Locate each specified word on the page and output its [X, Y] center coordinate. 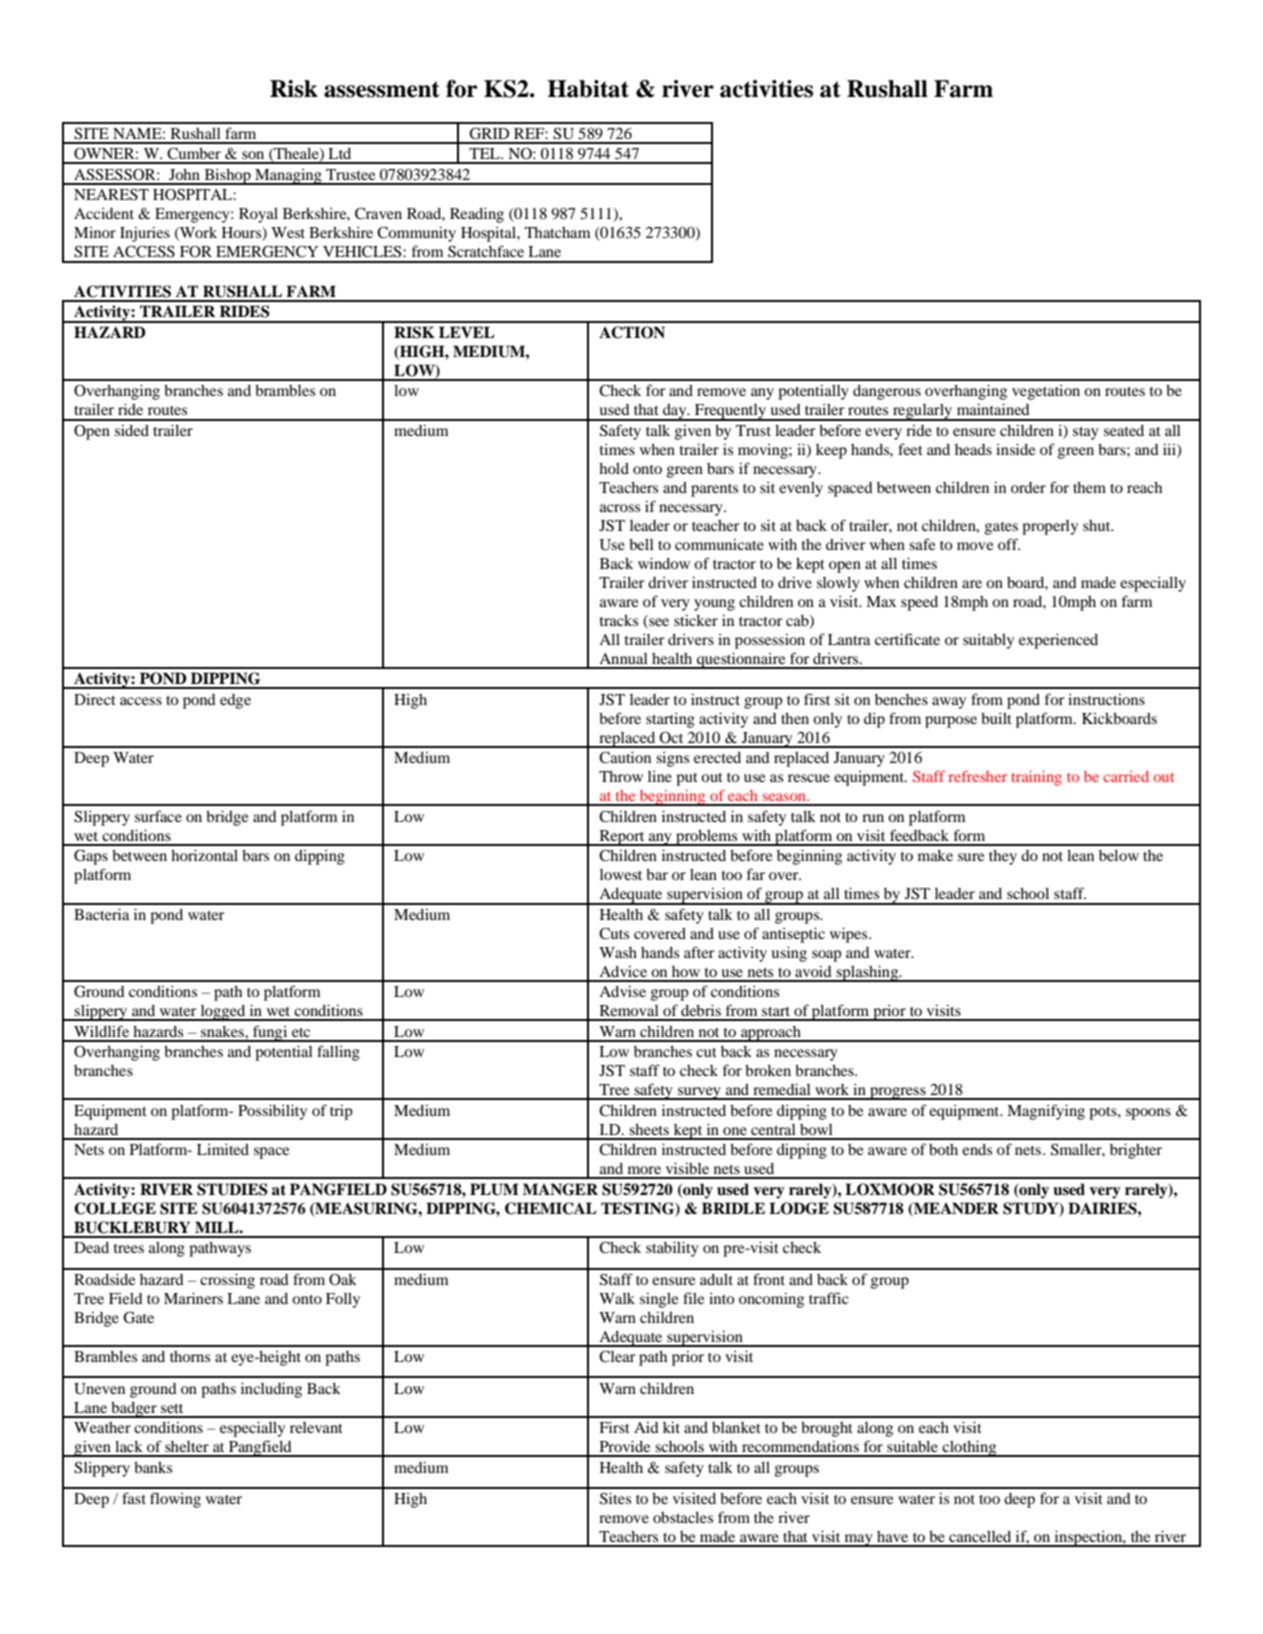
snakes [223, 1031]
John [184, 174]
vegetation [1046, 392]
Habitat [588, 89]
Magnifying [1046, 1112]
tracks [619, 620]
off [1009, 544]
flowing [175, 1500]
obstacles [683, 1517]
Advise [622, 991]
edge [235, 701]
